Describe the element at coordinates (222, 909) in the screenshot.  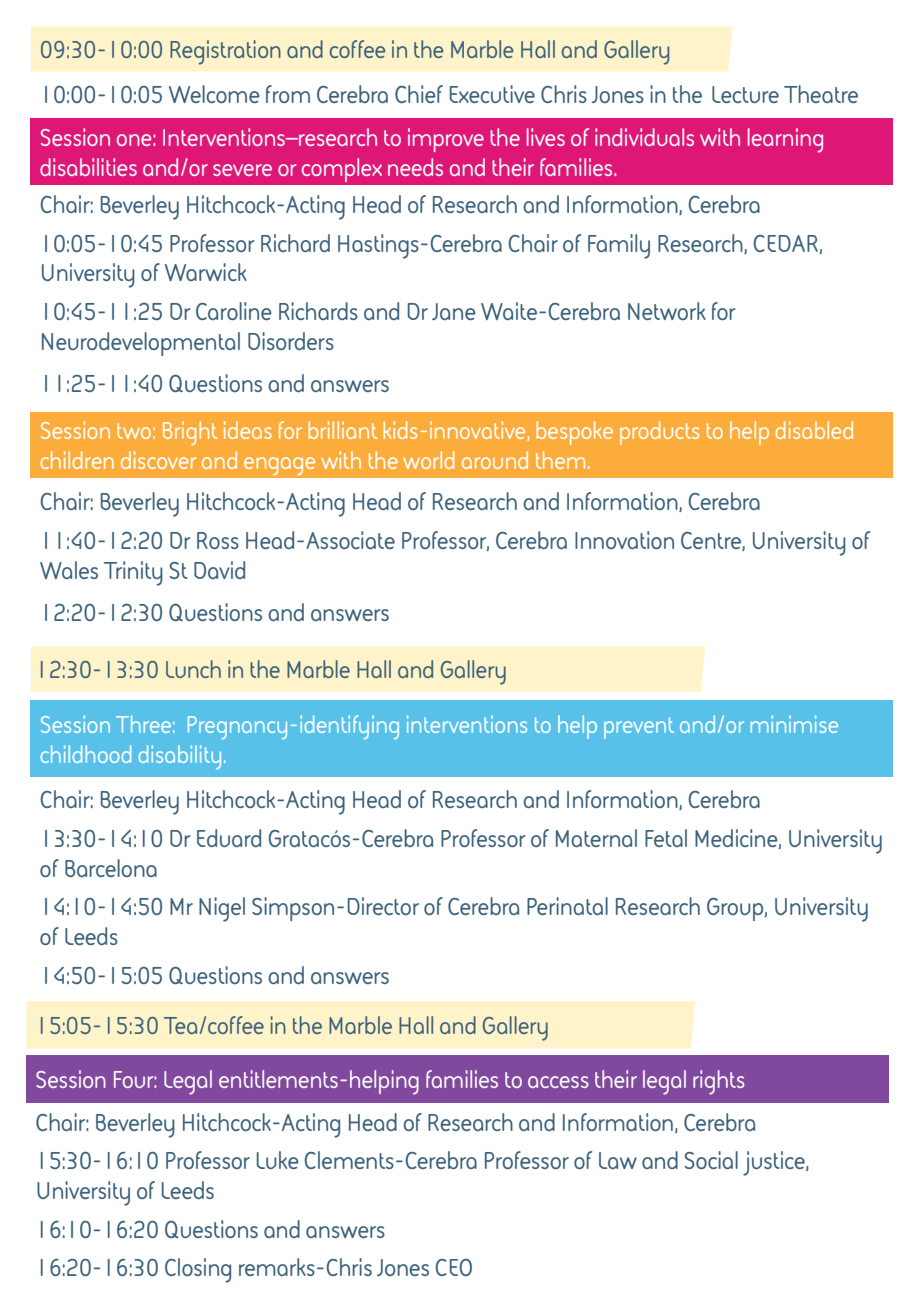
I see `Nigel` at that location.
